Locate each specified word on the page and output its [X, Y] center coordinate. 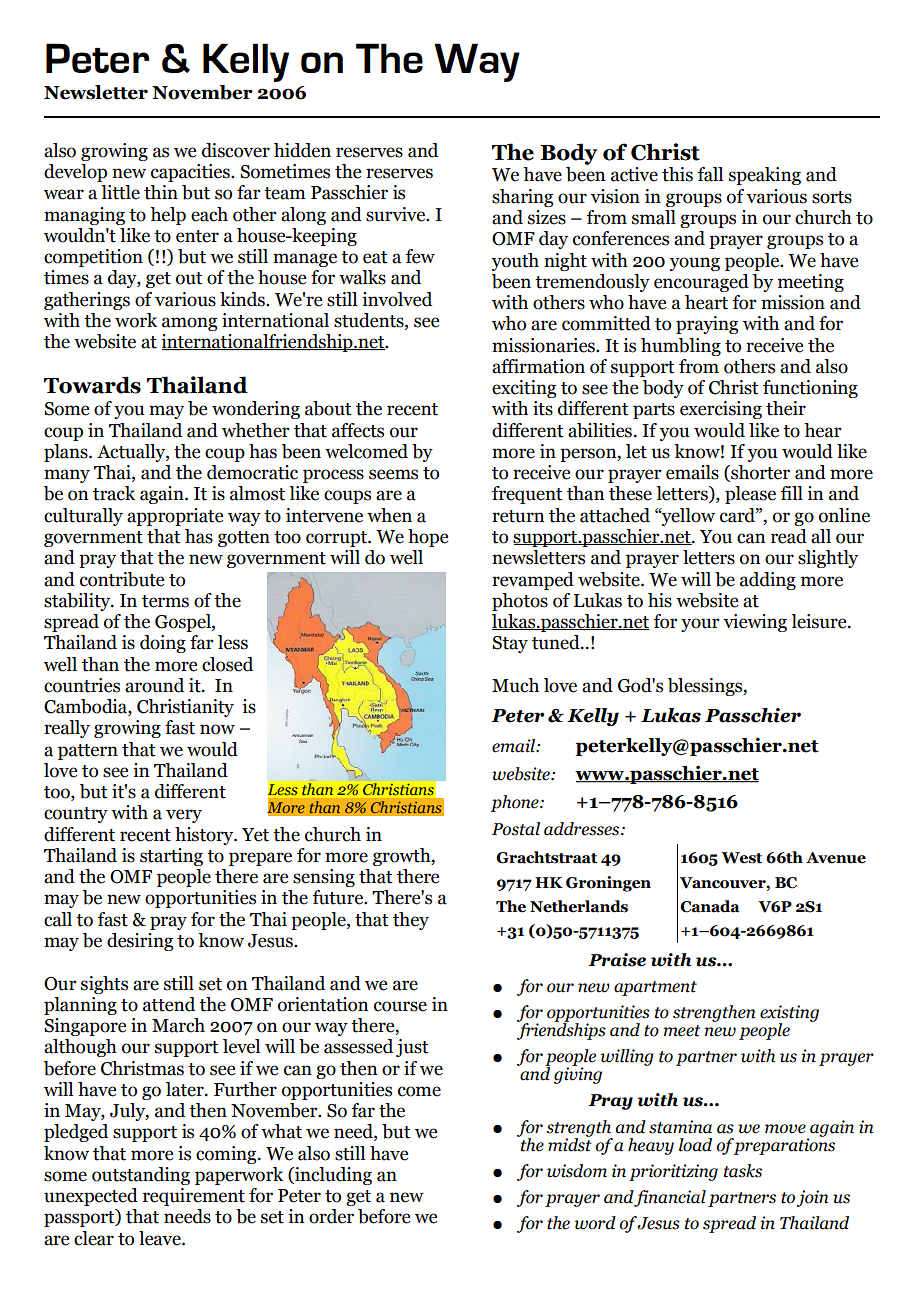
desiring [140, 942]
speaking [765, 176]
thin [161, 192]
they [411, 921]
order [331, 1216]
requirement [194, 1197]
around [154, 685]
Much [515, 685]
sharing [522, 198]
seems [393, 474]
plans [67, 453]
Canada [710, 906]
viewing [755, 623]
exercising [721, 410]
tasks [743, 1171]
